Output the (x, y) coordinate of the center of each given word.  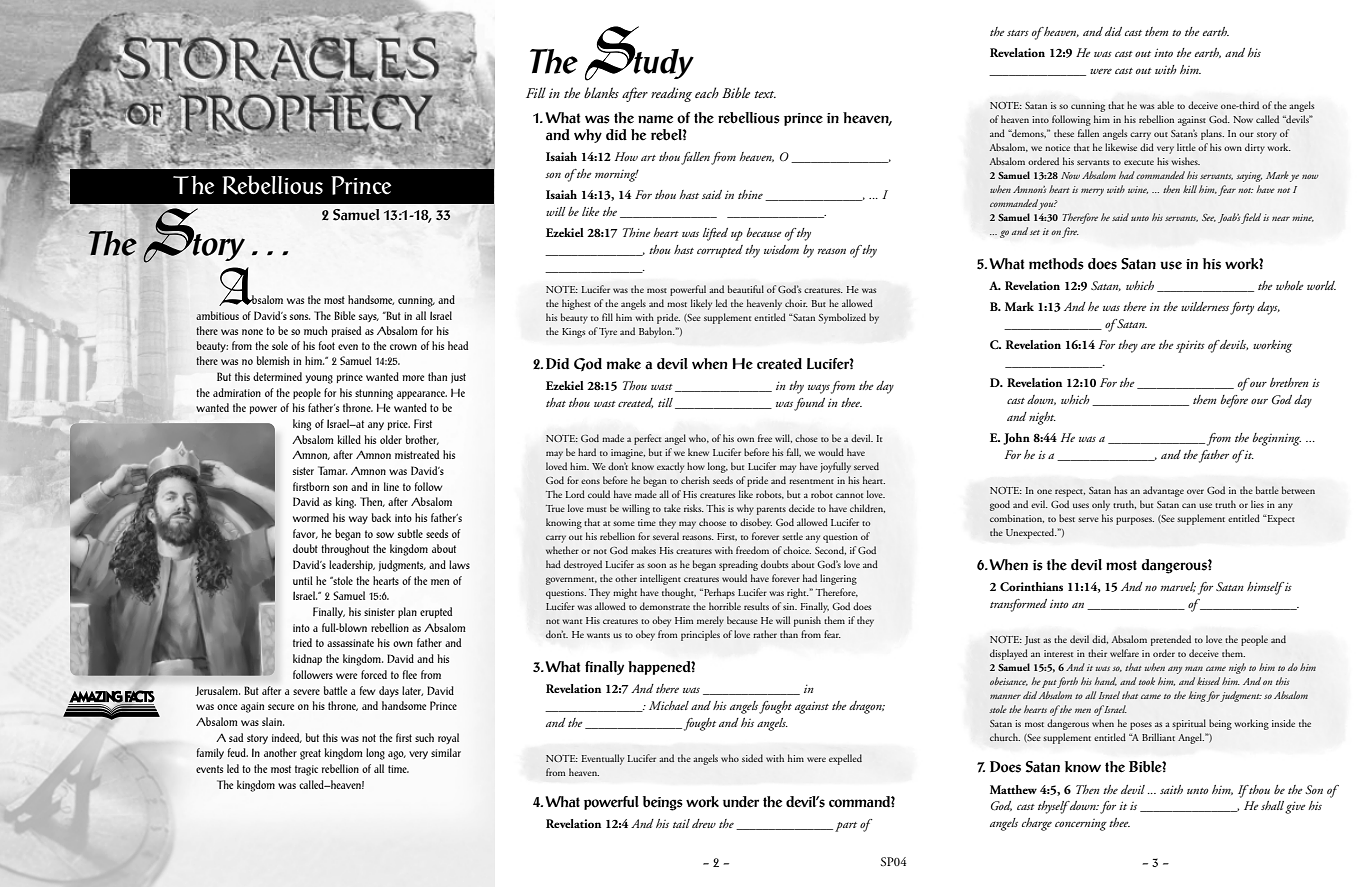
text (765, 94)
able (1165, 105)
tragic (306, 770)
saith (1171, 789)
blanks (601, 92)
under (741, 802)
